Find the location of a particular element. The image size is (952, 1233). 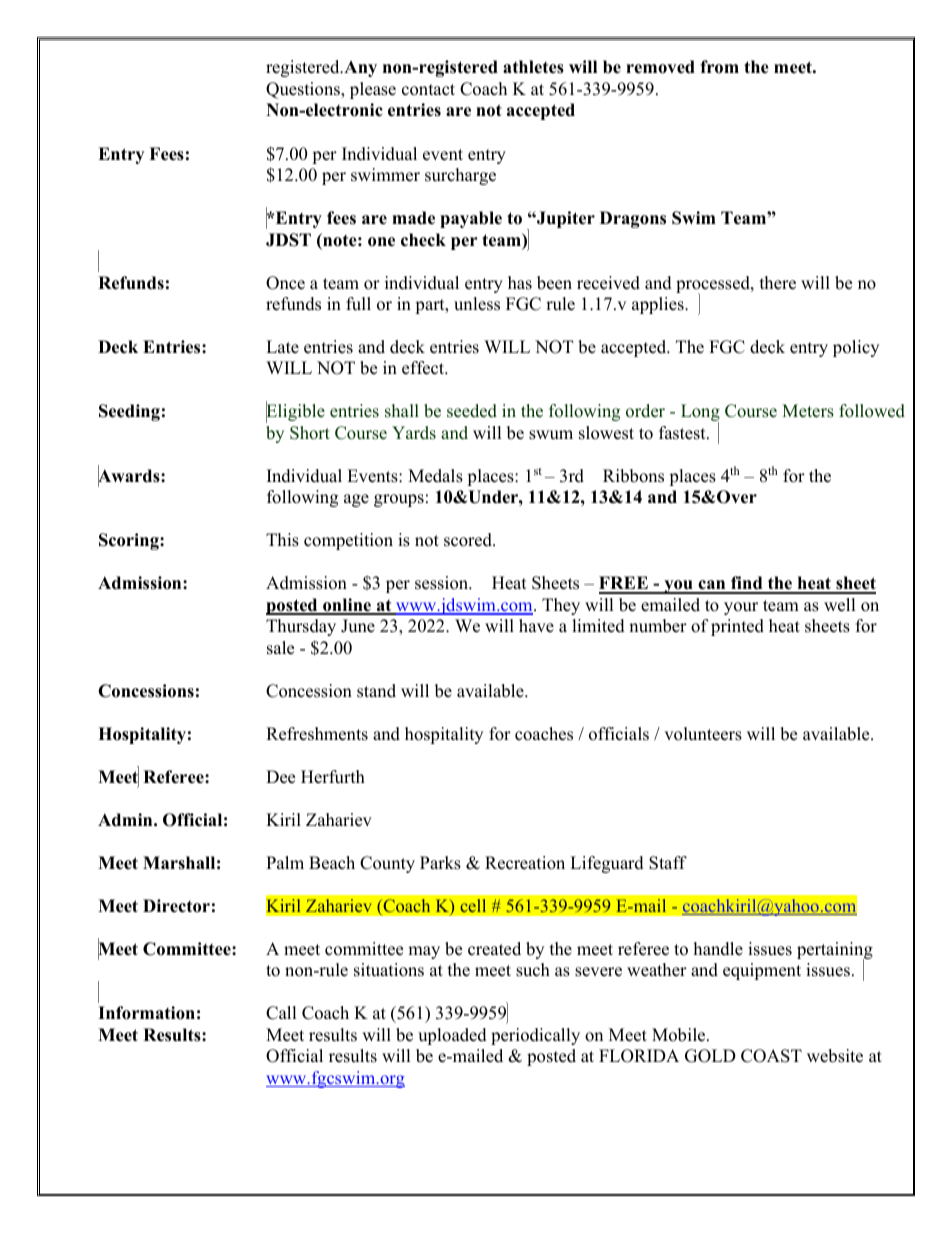

seeded is located at coordinates (472, 411).
